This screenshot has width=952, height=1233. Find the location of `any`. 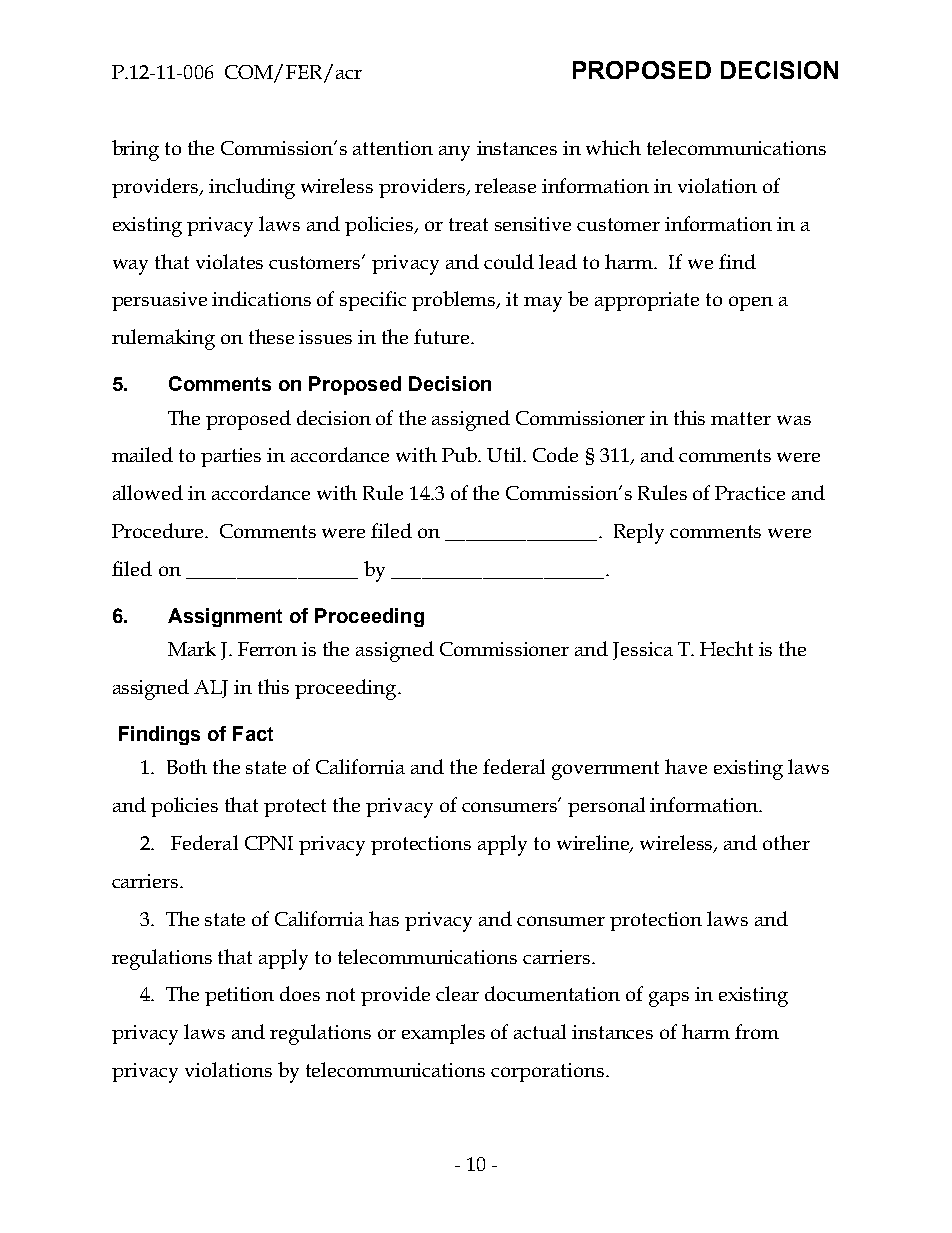

any is located at coordinates (454, 153).
